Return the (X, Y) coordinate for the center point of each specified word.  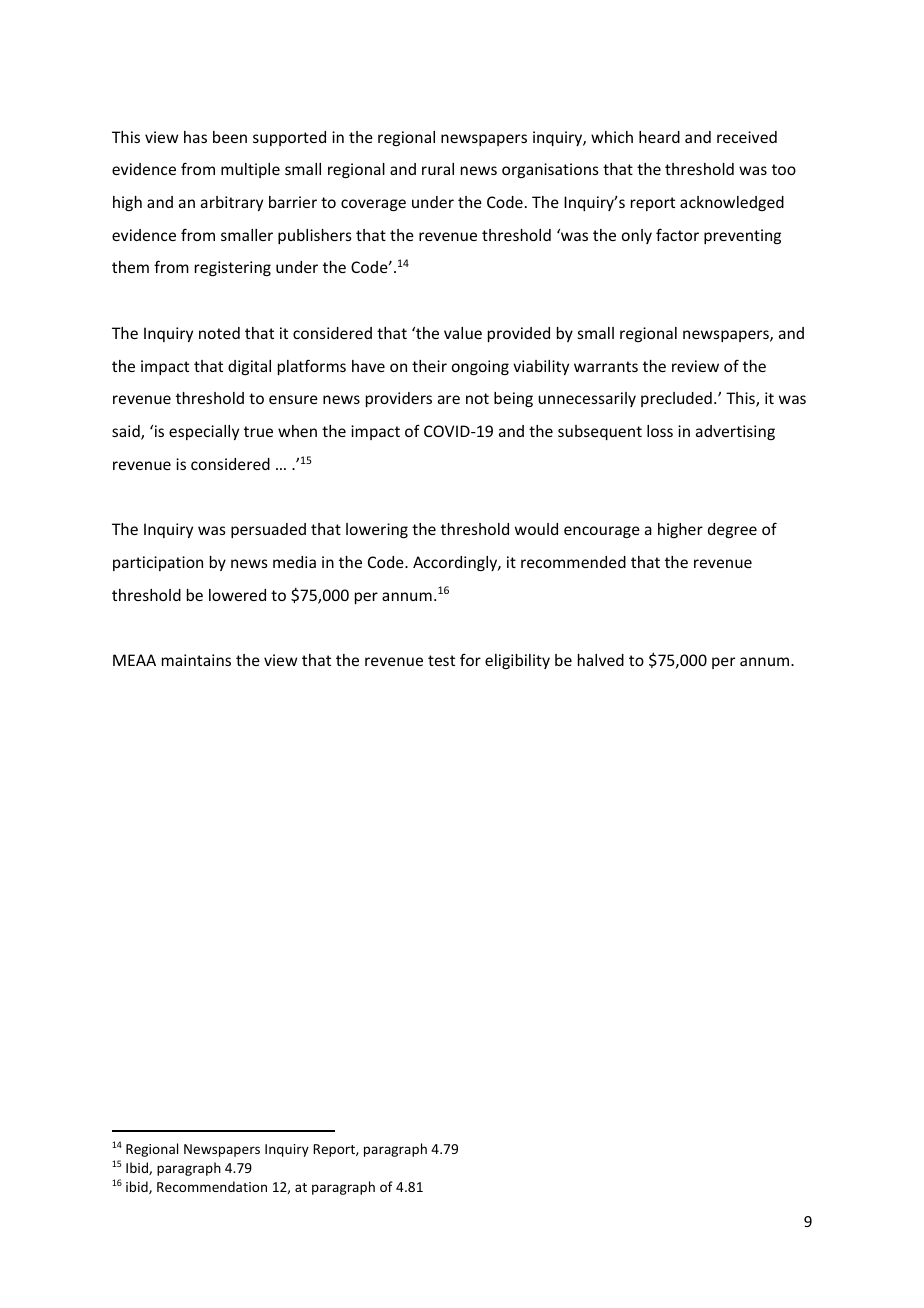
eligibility (517, 661)
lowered (237, 595)
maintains (196, 660)
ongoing (480, 367)
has (195, 137)
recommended (573, 562)
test (441, 660)
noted (219, 333)
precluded (676, 399)
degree (732, 530)
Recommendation (212, 1186)
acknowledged (732, 203)
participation (158, 563)
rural (438, 169)
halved (601, 660)
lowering (377, 530)
